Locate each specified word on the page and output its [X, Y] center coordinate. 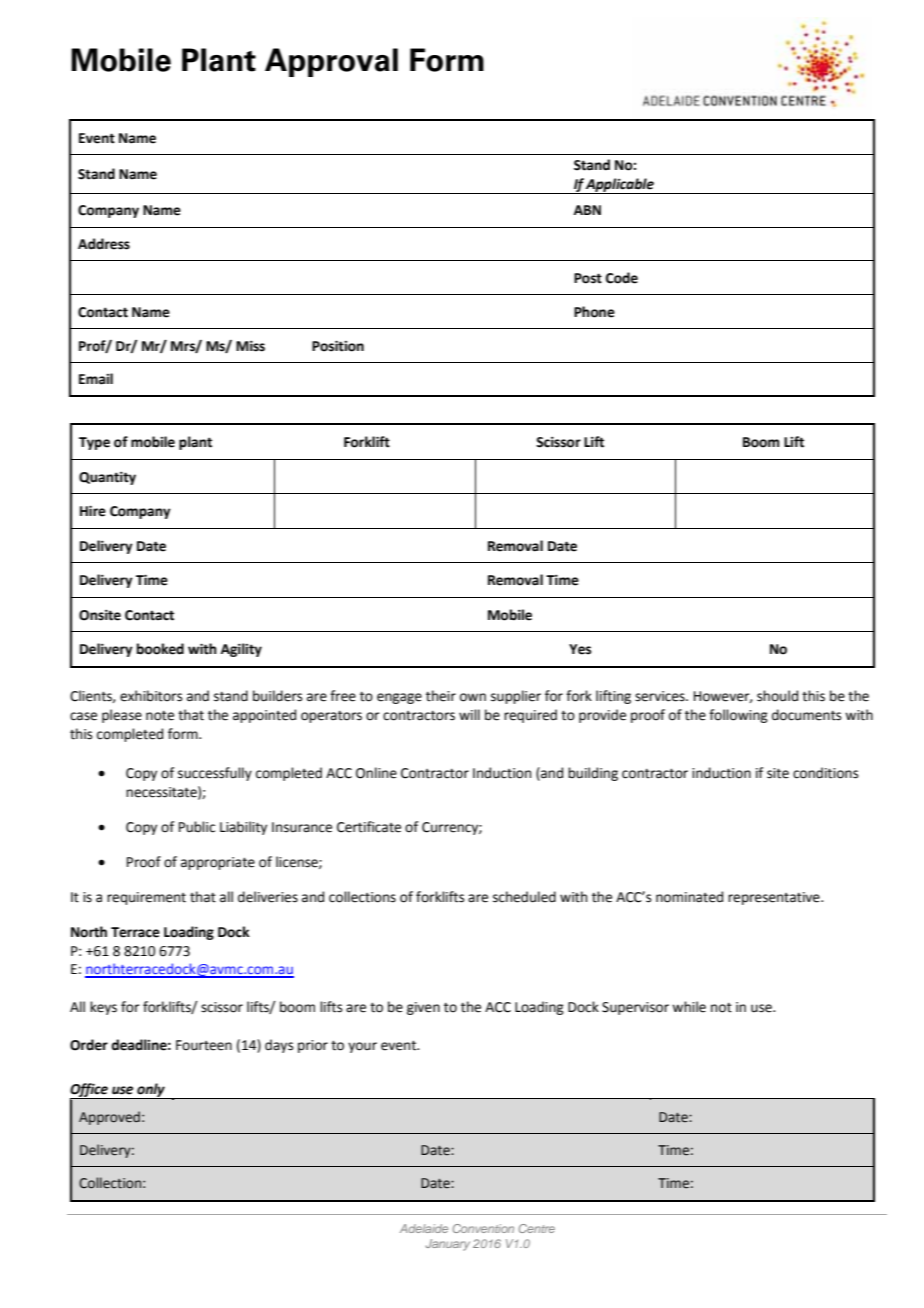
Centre [537, 1228]
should [777, 696]
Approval [331, 62]
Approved [109, 1118]
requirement [146, 898]
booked [160, 649]
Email [96, 379]
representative [775, 898]
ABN [587, 210]
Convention [483, 1228]
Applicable [620, 186]
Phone [594, 312]
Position [338, 346]
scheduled [524, 897]
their [441, 696]
